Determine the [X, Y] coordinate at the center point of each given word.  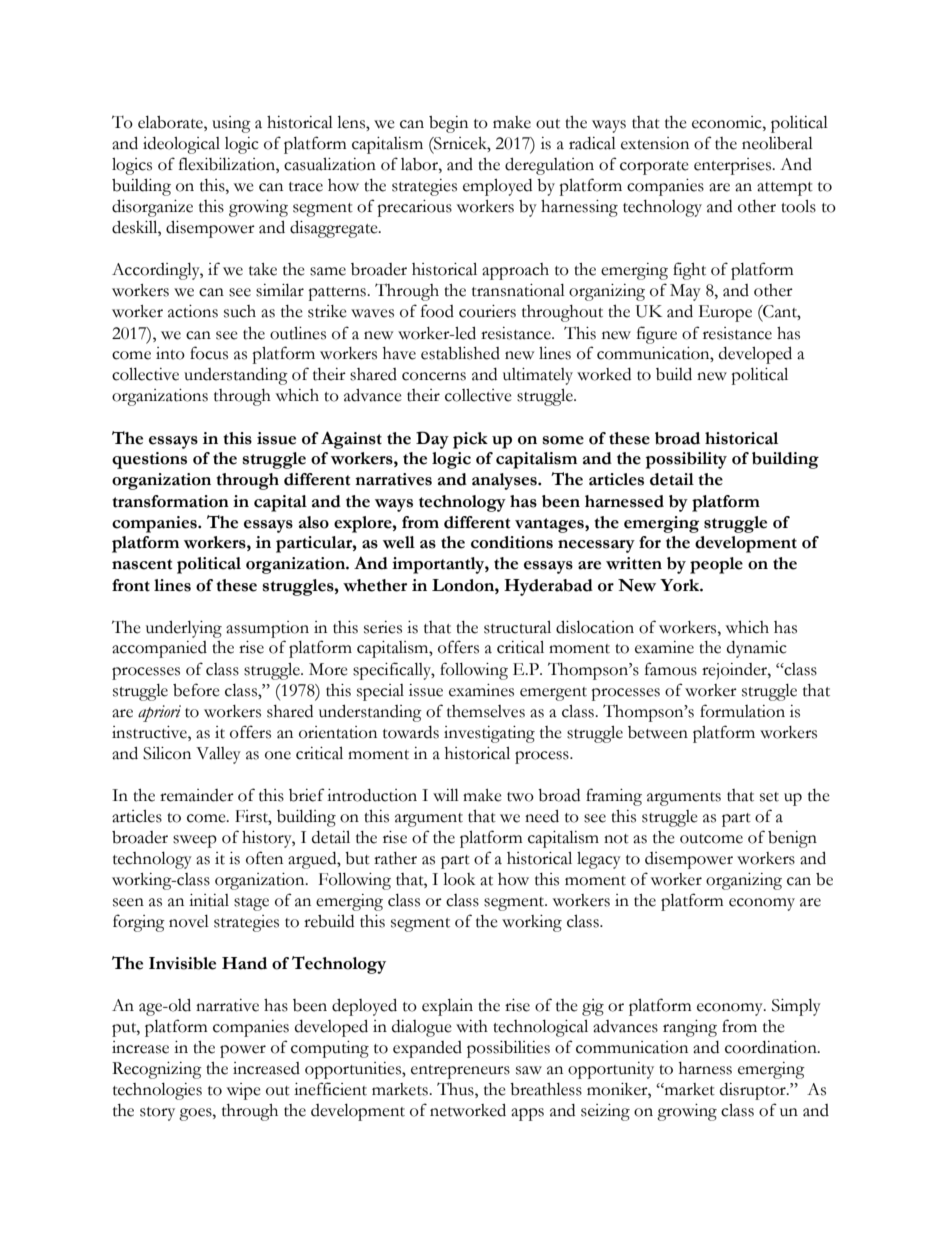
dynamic [757, 649]
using [231, 124]
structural [517, 627]
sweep [195, 841]
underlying [184, 629]
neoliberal [777, 143]
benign [792, 839]
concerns [434, 376]
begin [448, 124]
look [459, 879]
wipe [244, 1091]
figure [657, 335]
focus [209, 353]
